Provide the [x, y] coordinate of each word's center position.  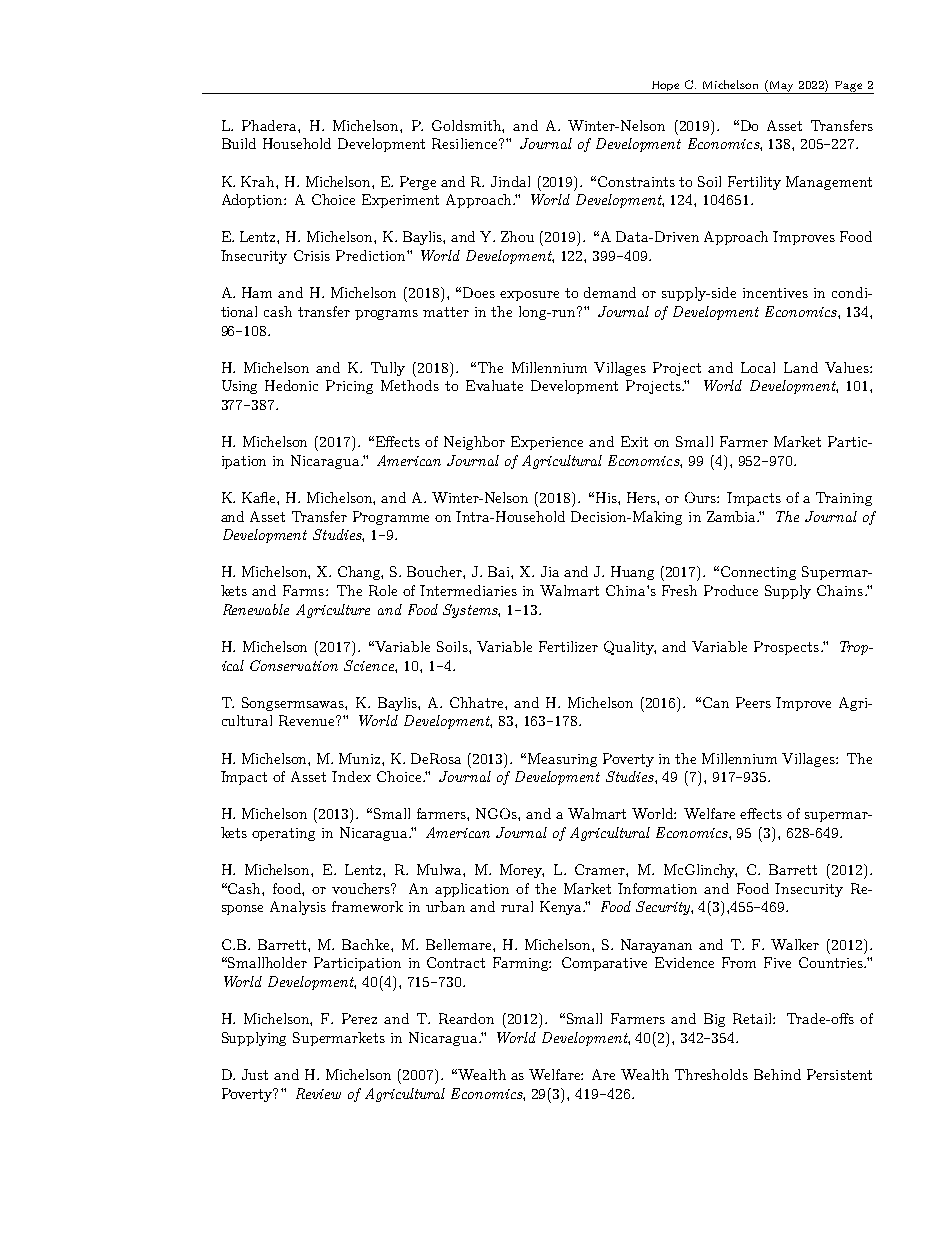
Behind [777, 1074]
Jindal [510, 181]
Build [239, 143]
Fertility [754, 183]
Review [318, 1093]
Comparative [604, 964]
